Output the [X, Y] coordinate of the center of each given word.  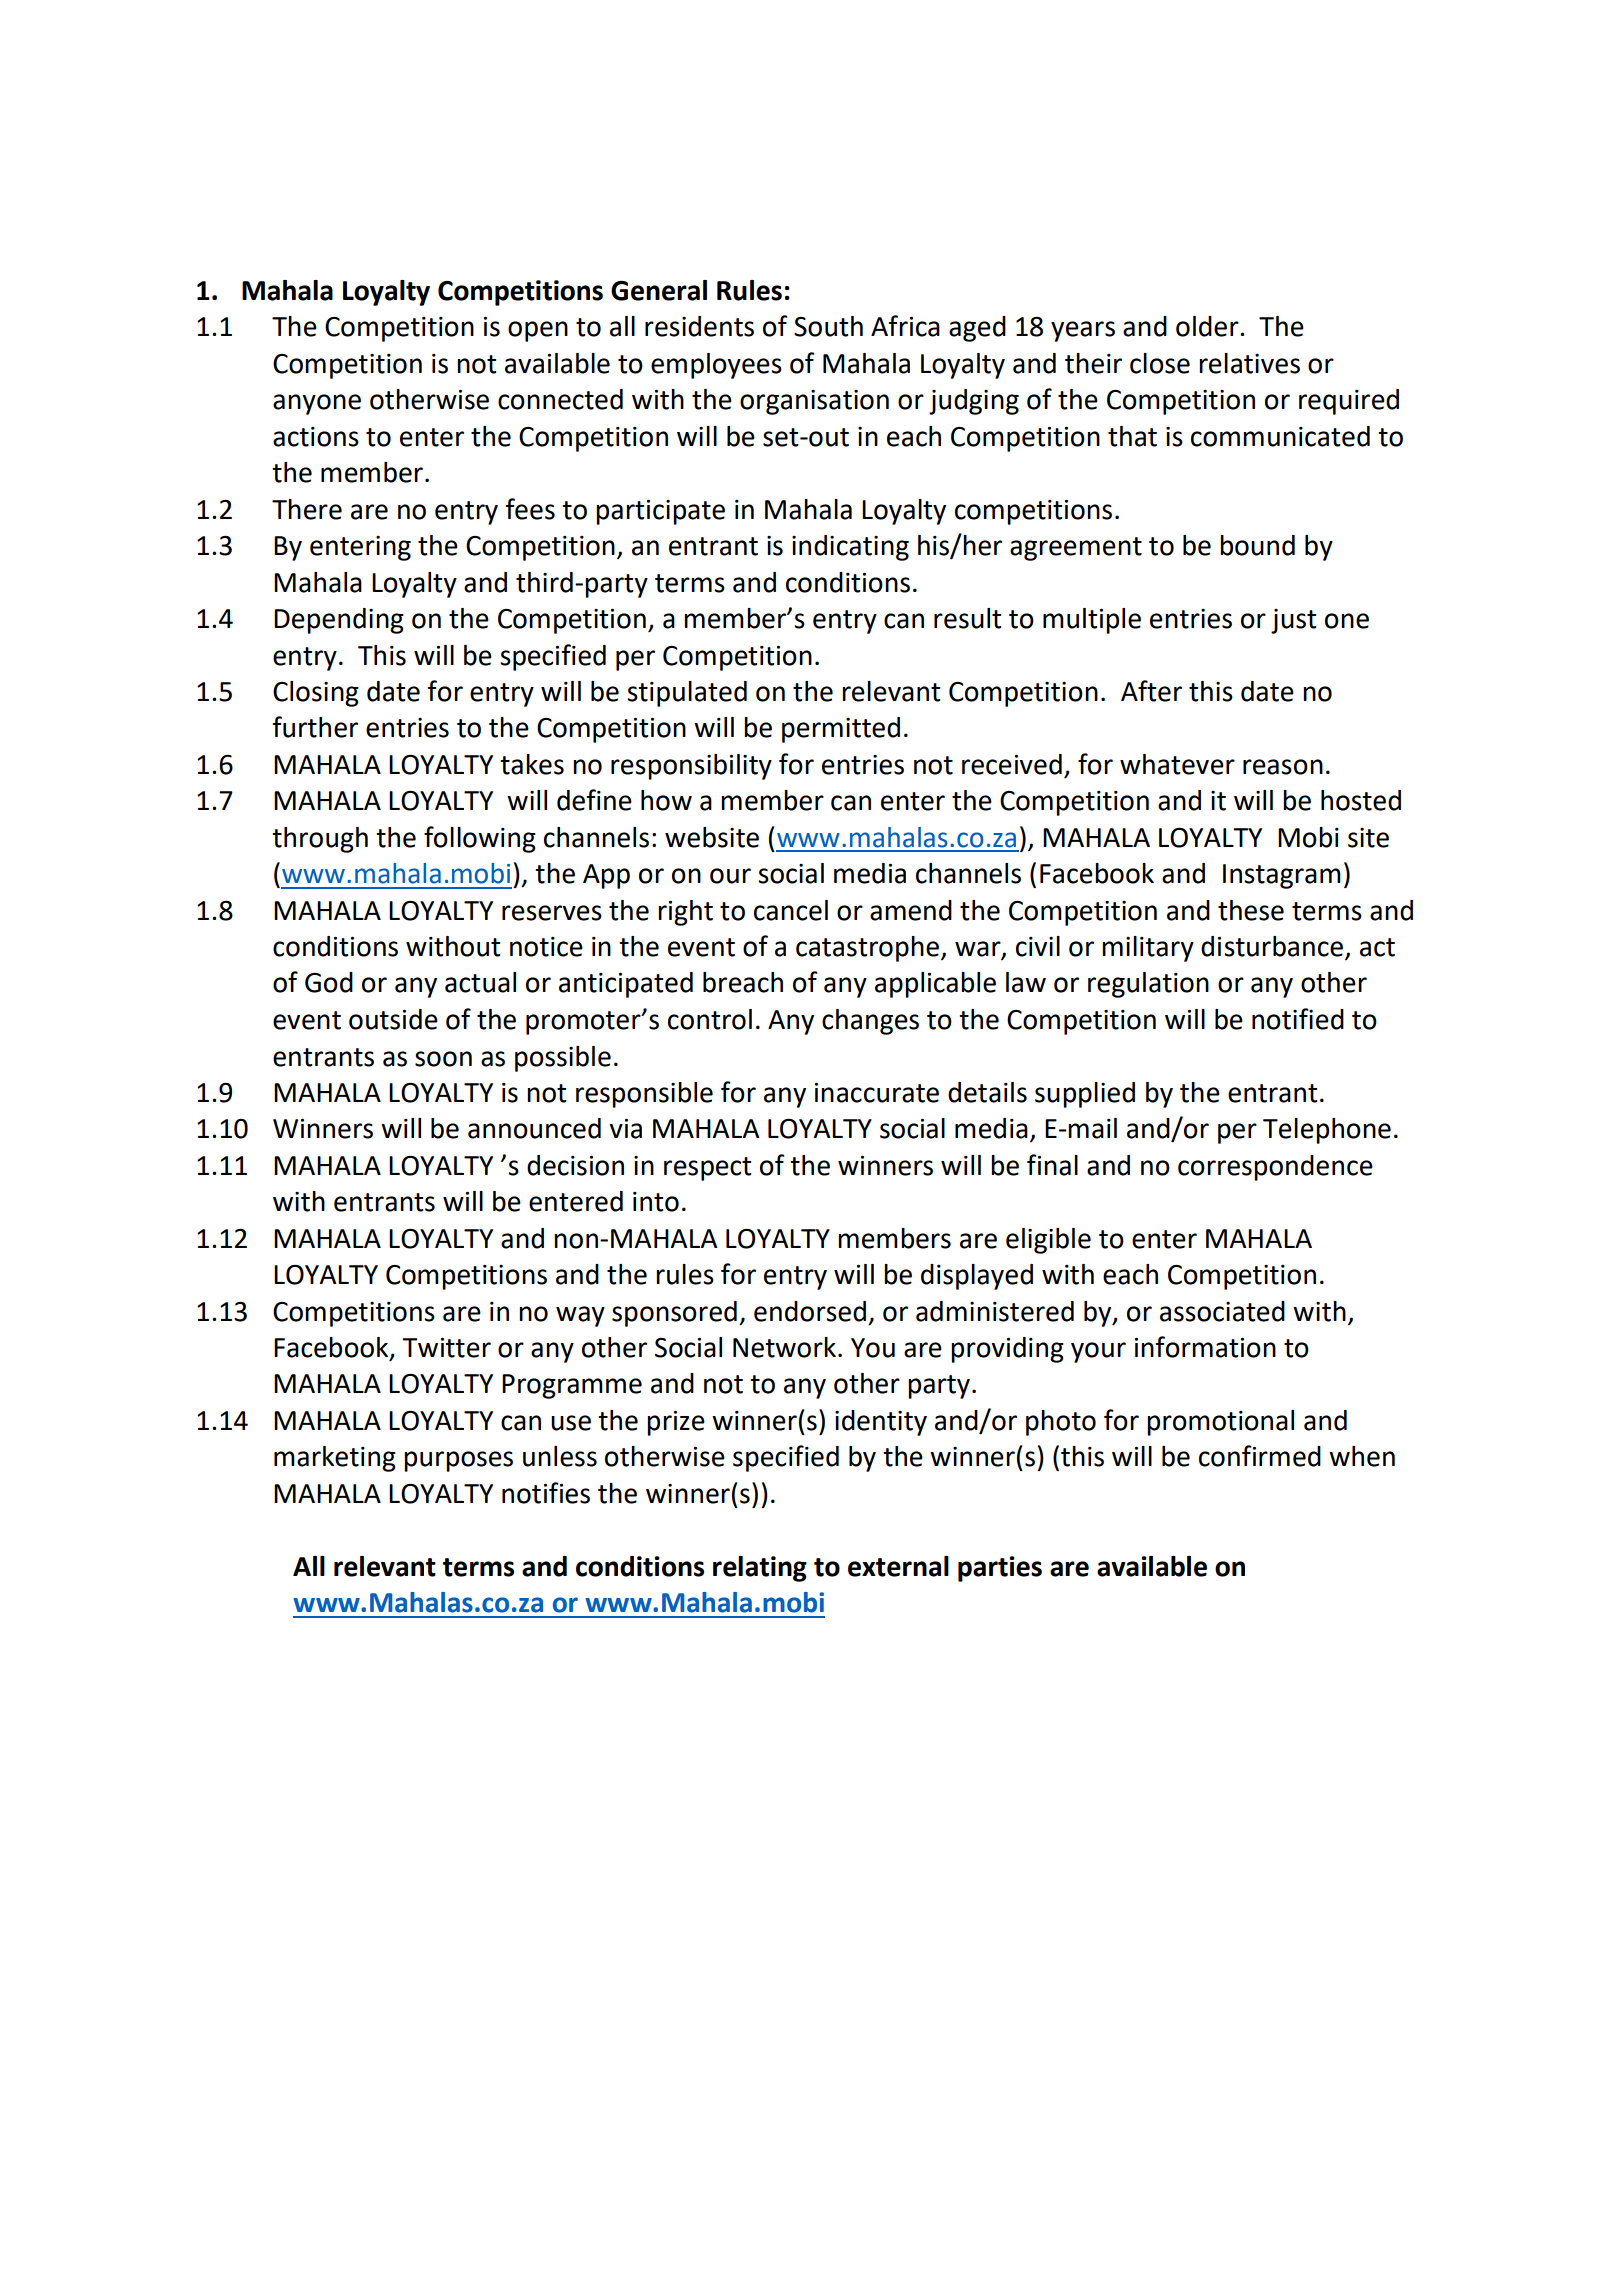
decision [575, 1165]
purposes [458, 1461]
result [967, 618]
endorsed [810, 1311]
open [538, 331]
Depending [339, 621]
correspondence [1275, 1168]
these [1251, 910]
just [1293, 621]
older [1208, 326]
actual [480, 982]
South [828, 326]
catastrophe [867, 949]
